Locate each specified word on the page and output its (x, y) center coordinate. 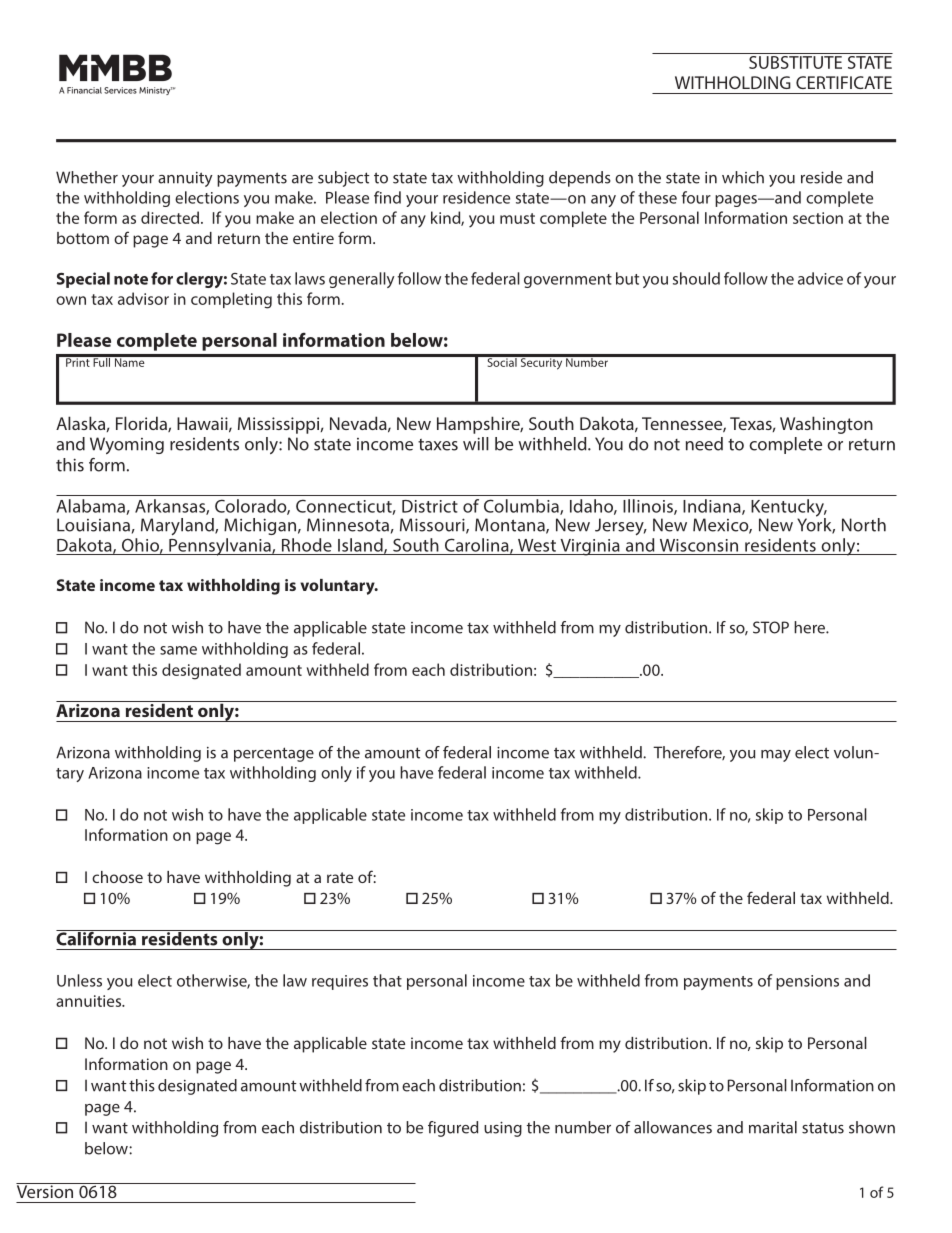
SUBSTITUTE (795, 61)
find (387, 197)
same (178, 650)
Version (46, 1190)
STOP (771, 627)
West (537, 545)
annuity (185, 179)
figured (453, 1129)
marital (773, 1127)
